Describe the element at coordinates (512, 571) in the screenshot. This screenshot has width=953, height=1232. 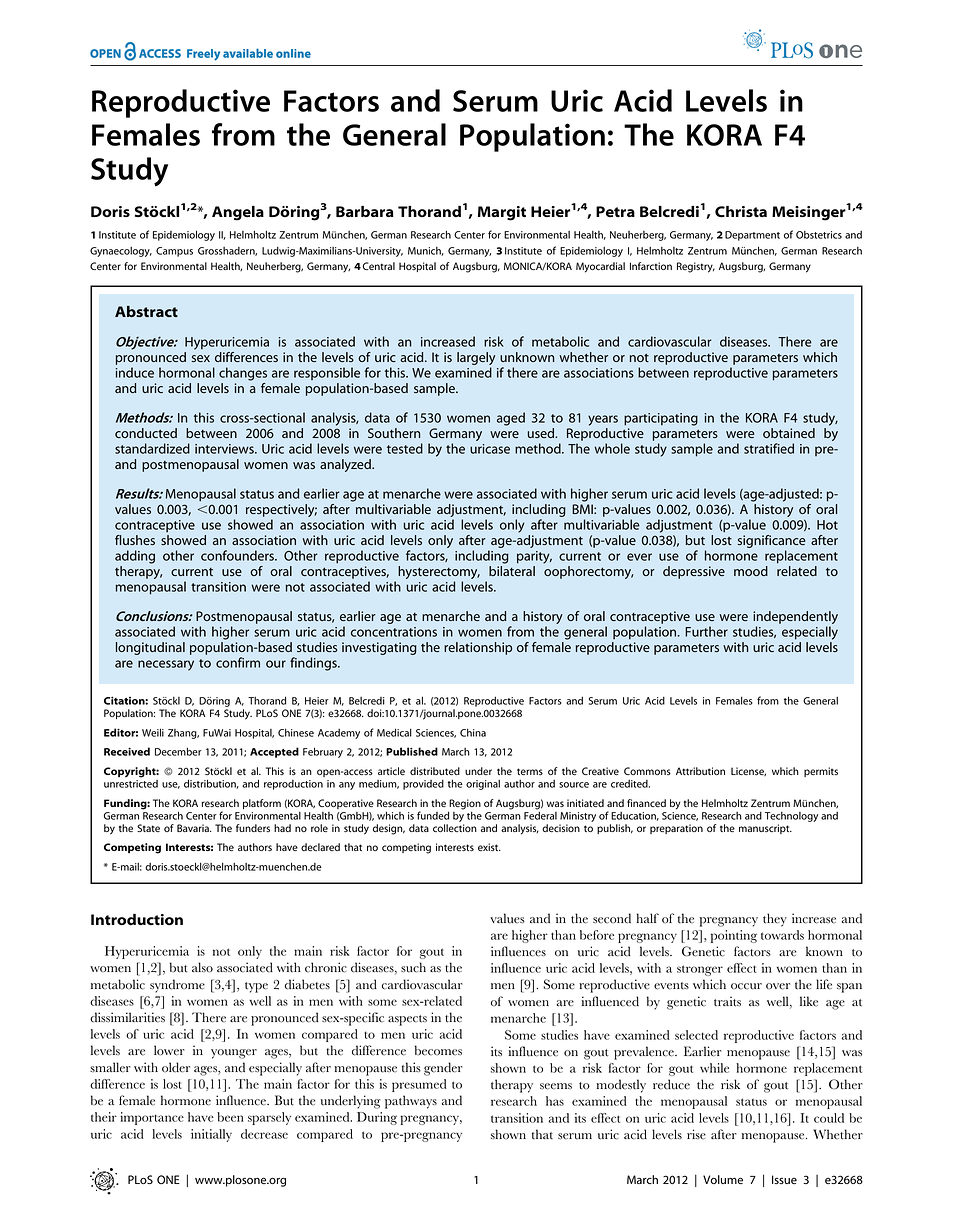
I see `bilateral` at that location.
